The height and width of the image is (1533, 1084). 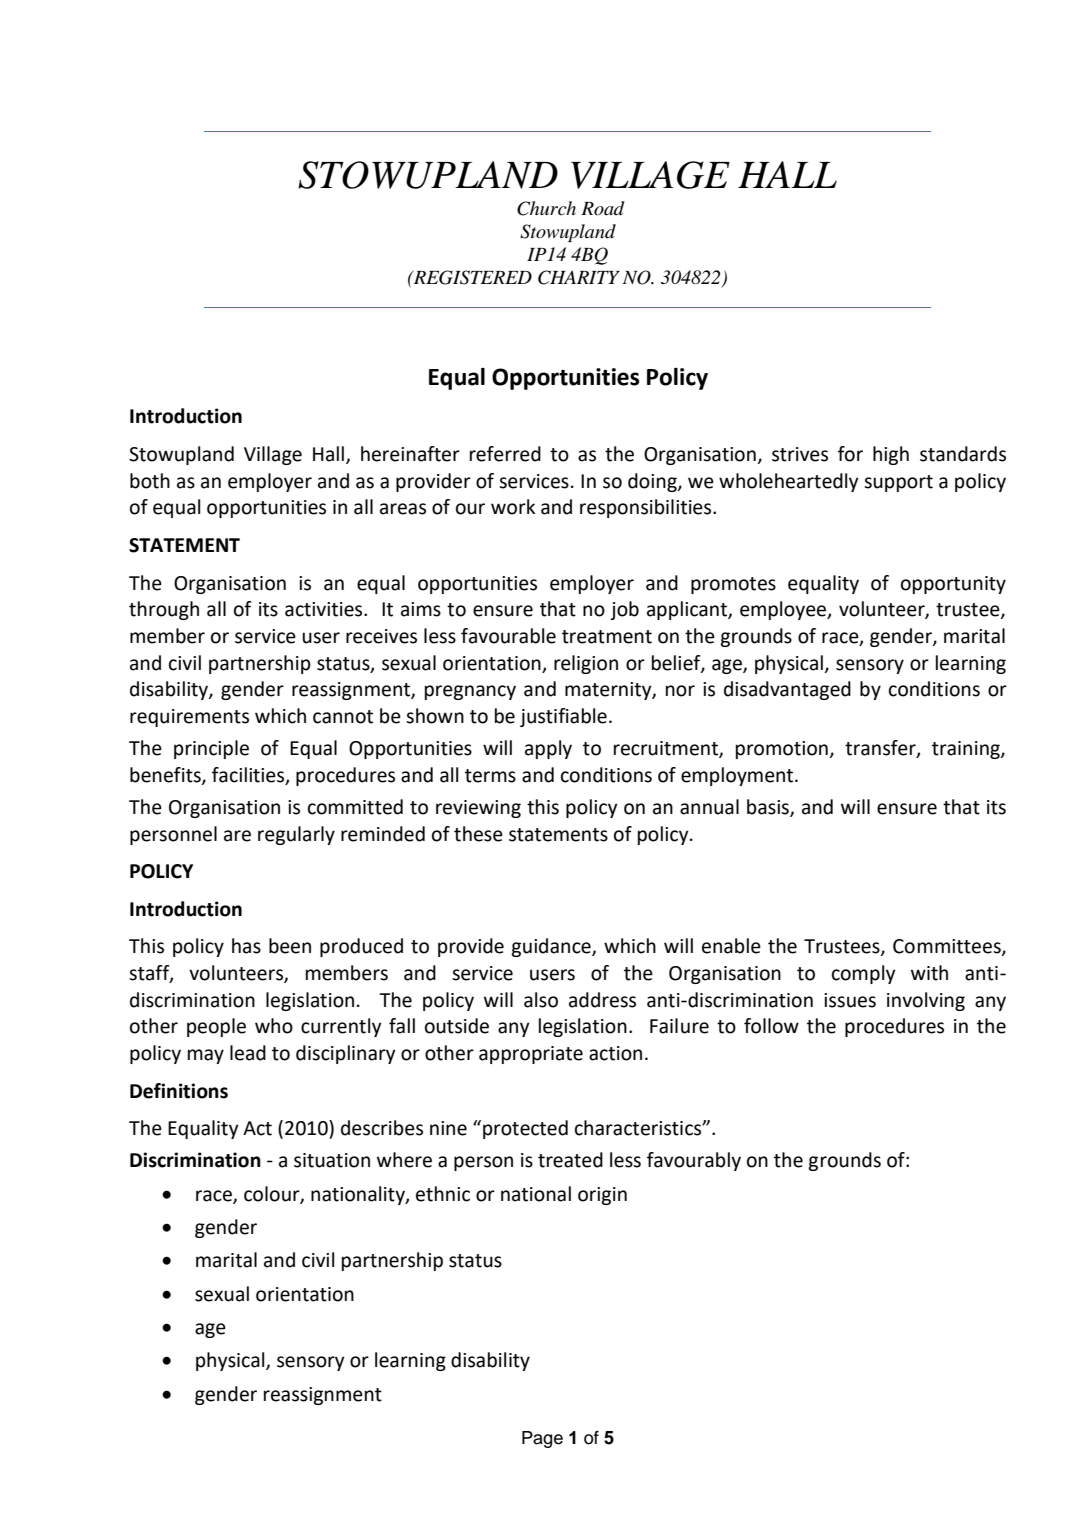 I want to click on Page, so click(x=542, y=1439).
